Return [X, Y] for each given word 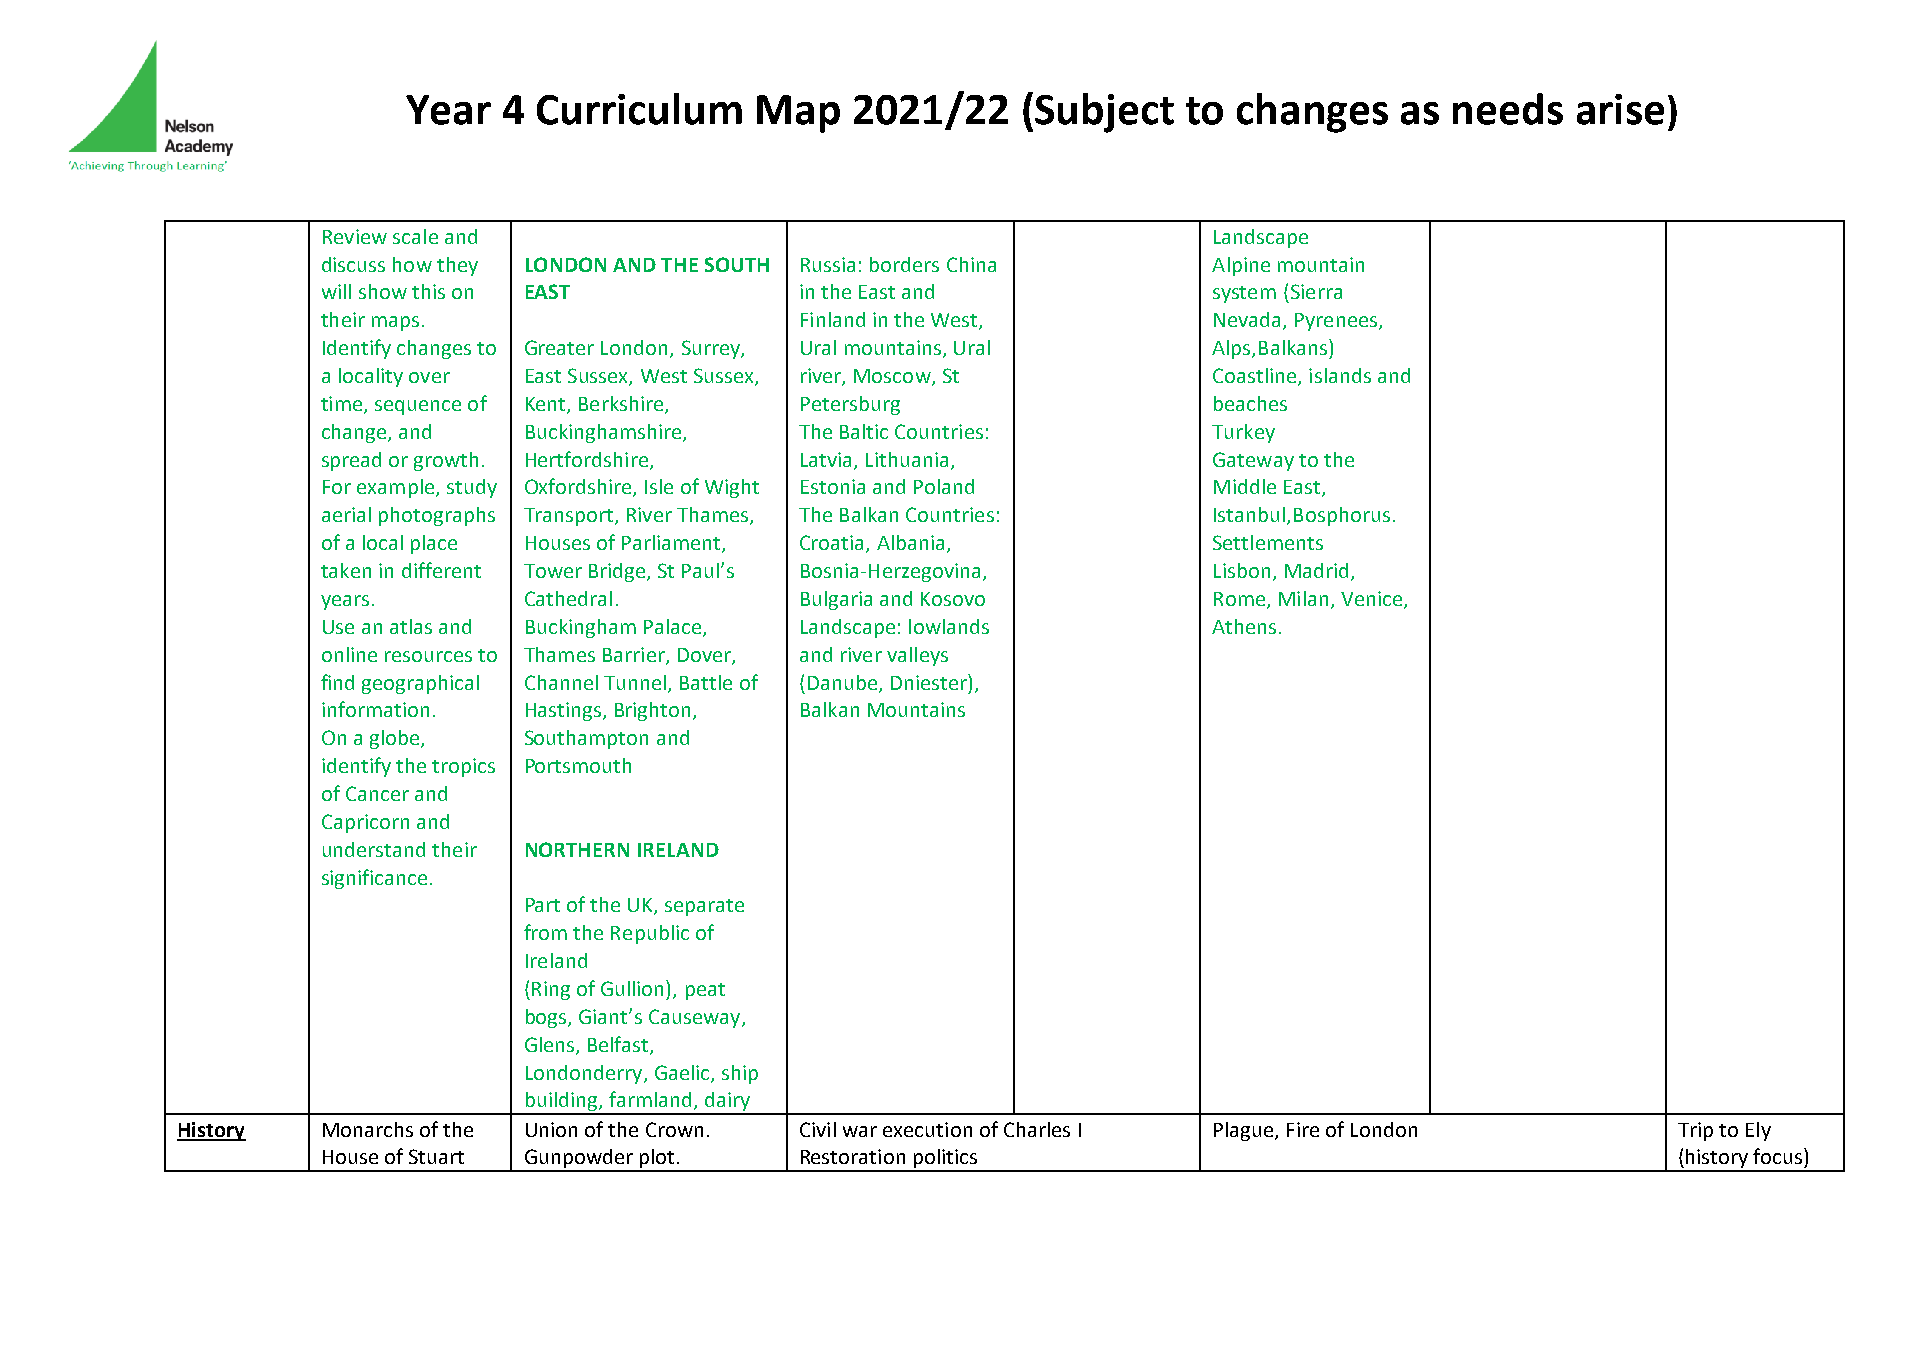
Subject [1104, 113]
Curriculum [639, 109]
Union [551, 1129]
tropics [463, 767]
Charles [1037, 1129]
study [472, 488]
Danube [844, 683]
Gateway [1253, 461]
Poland [944, 486]
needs [1508, 109]
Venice [1373, 599]
